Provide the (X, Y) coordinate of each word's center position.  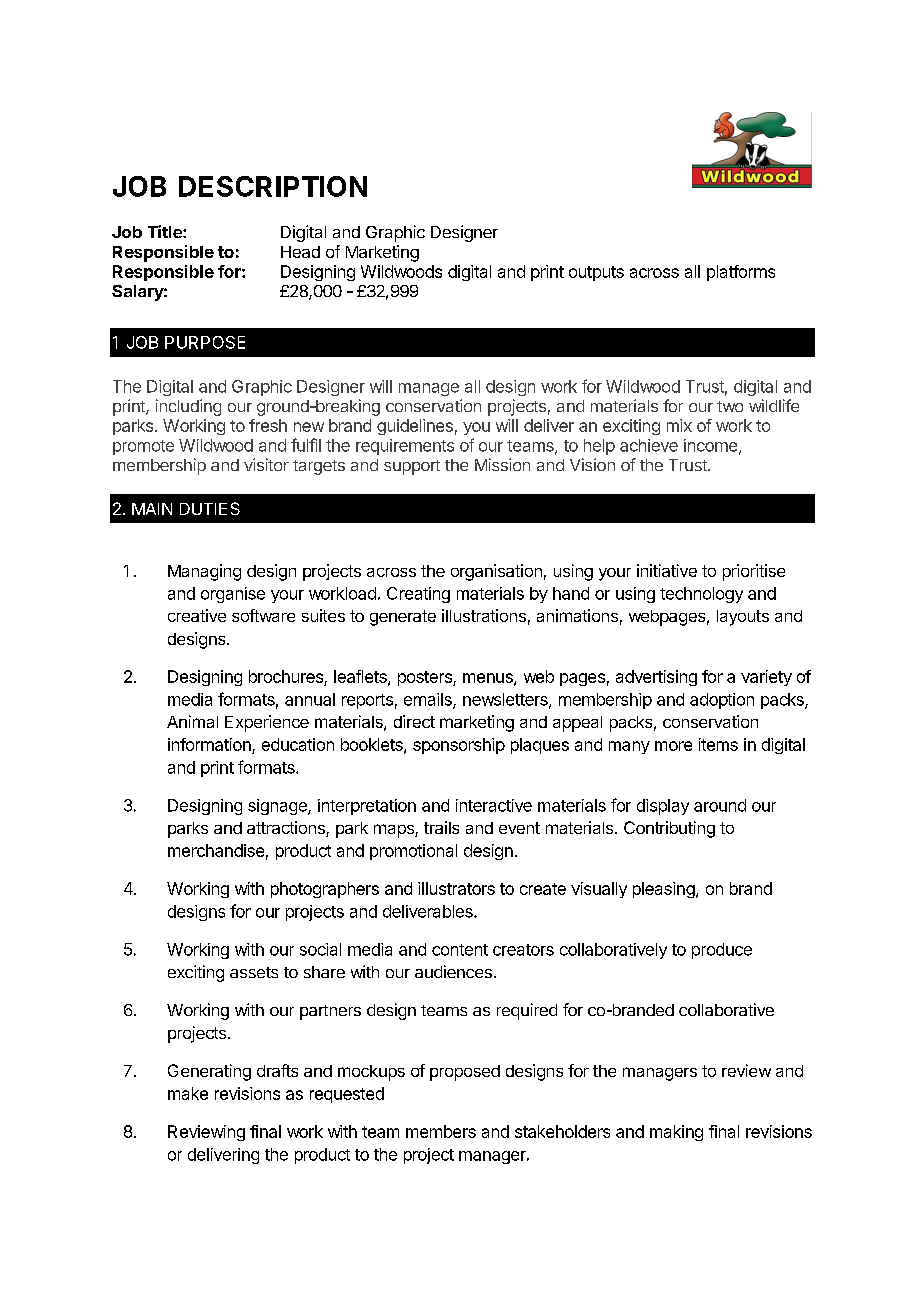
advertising (656, 678)
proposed (465, 1073)
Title (166, 231)
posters (426, 678)
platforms (741, 273)
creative (197, 615)
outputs (596, 273)
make (188, 1093)
